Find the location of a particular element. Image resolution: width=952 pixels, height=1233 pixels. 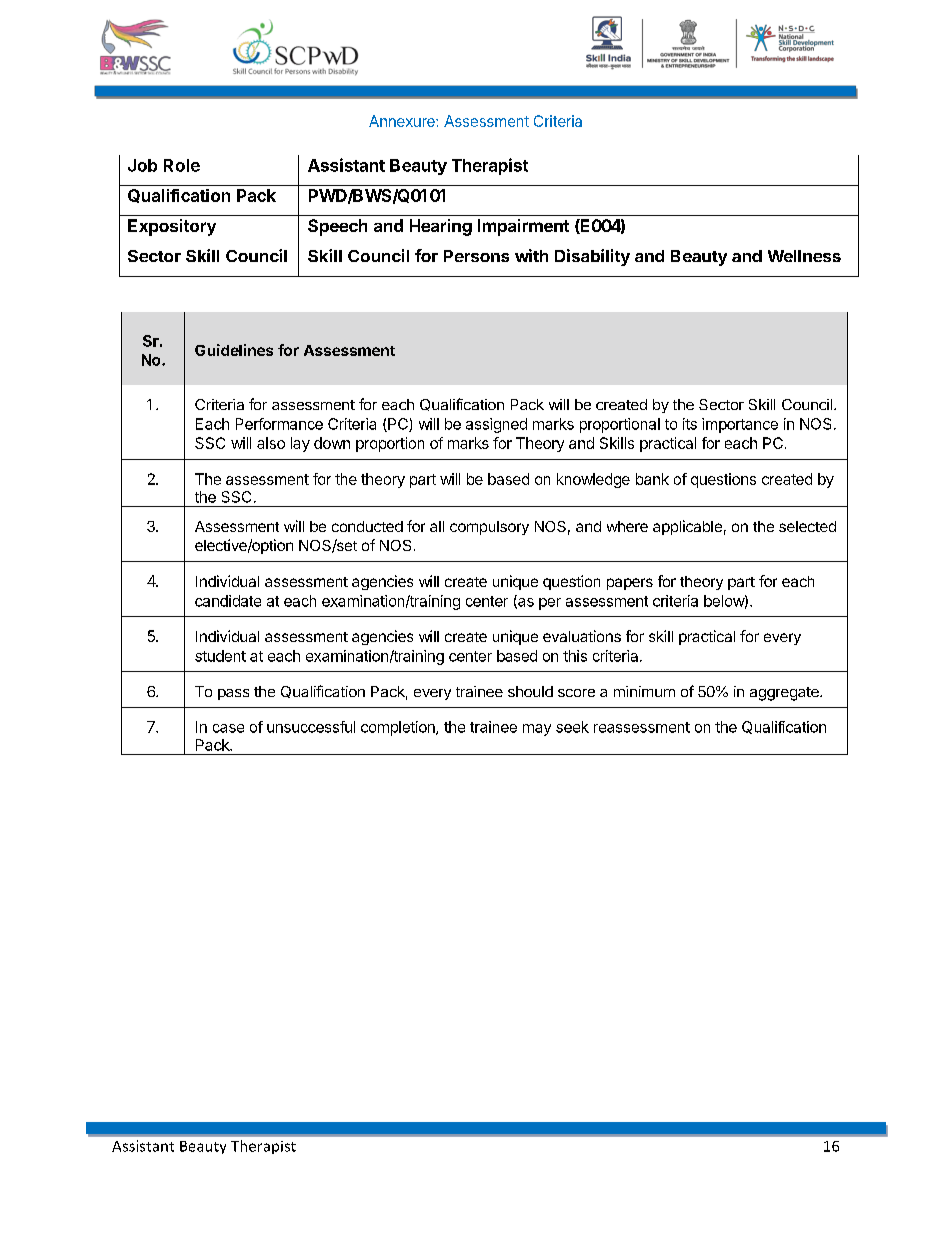

Role is located at coordinates (182, 165).
